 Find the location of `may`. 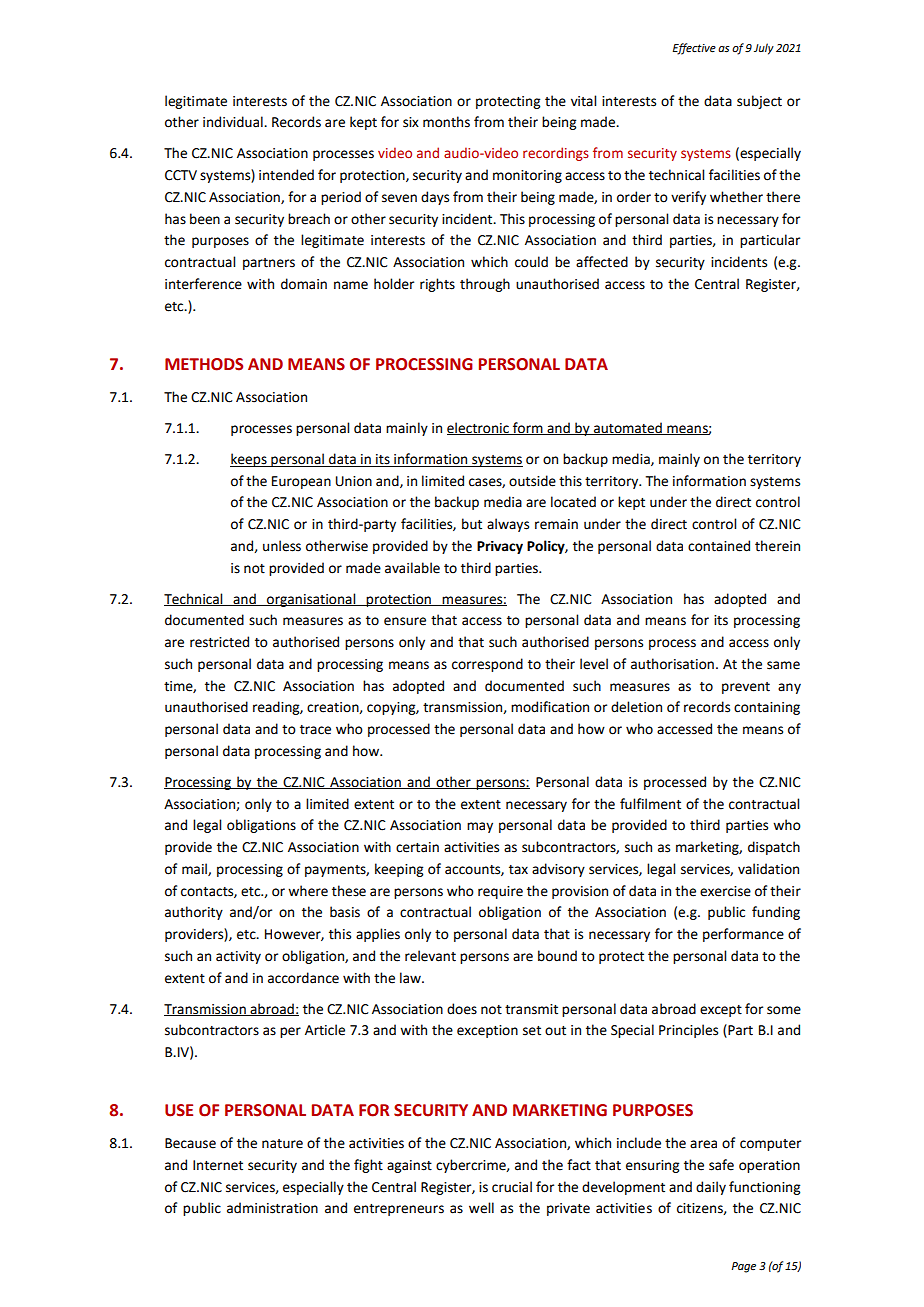

may is located at coordinates (480, 827).
